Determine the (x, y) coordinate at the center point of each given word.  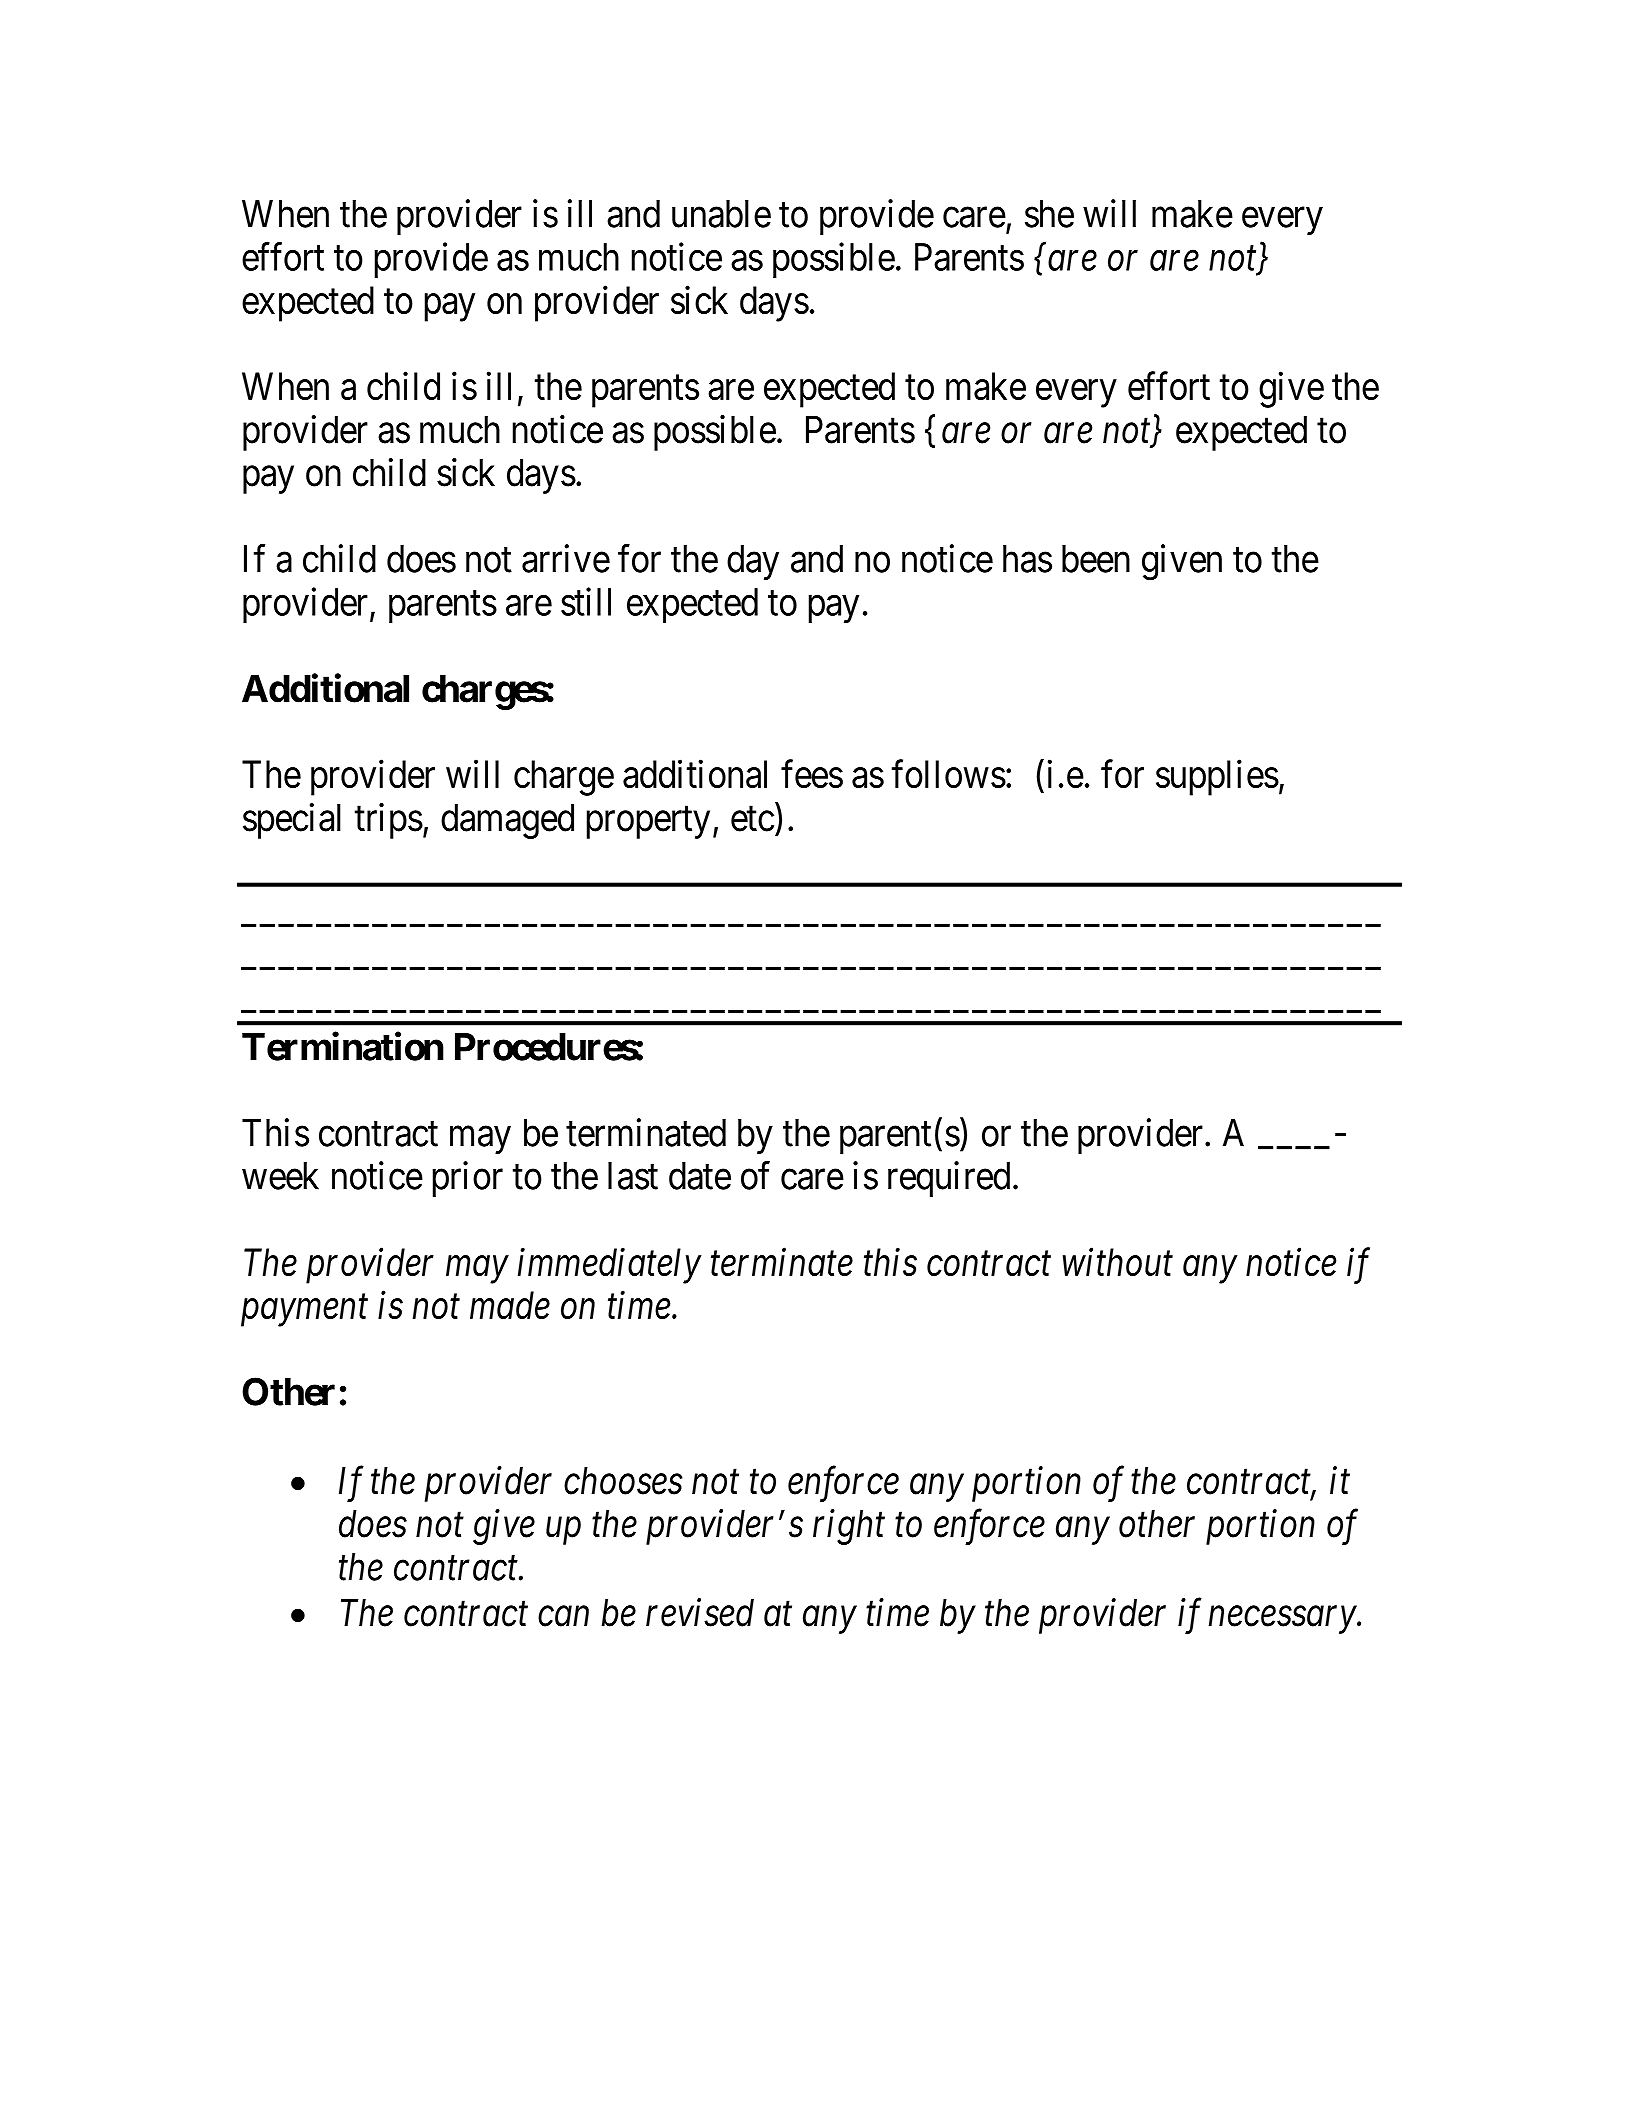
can (563, 1617)
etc (752, 819)
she (1049, 214)
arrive (566, 558)
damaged (507, 821)
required (949, 1179)
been (1096, 559)
